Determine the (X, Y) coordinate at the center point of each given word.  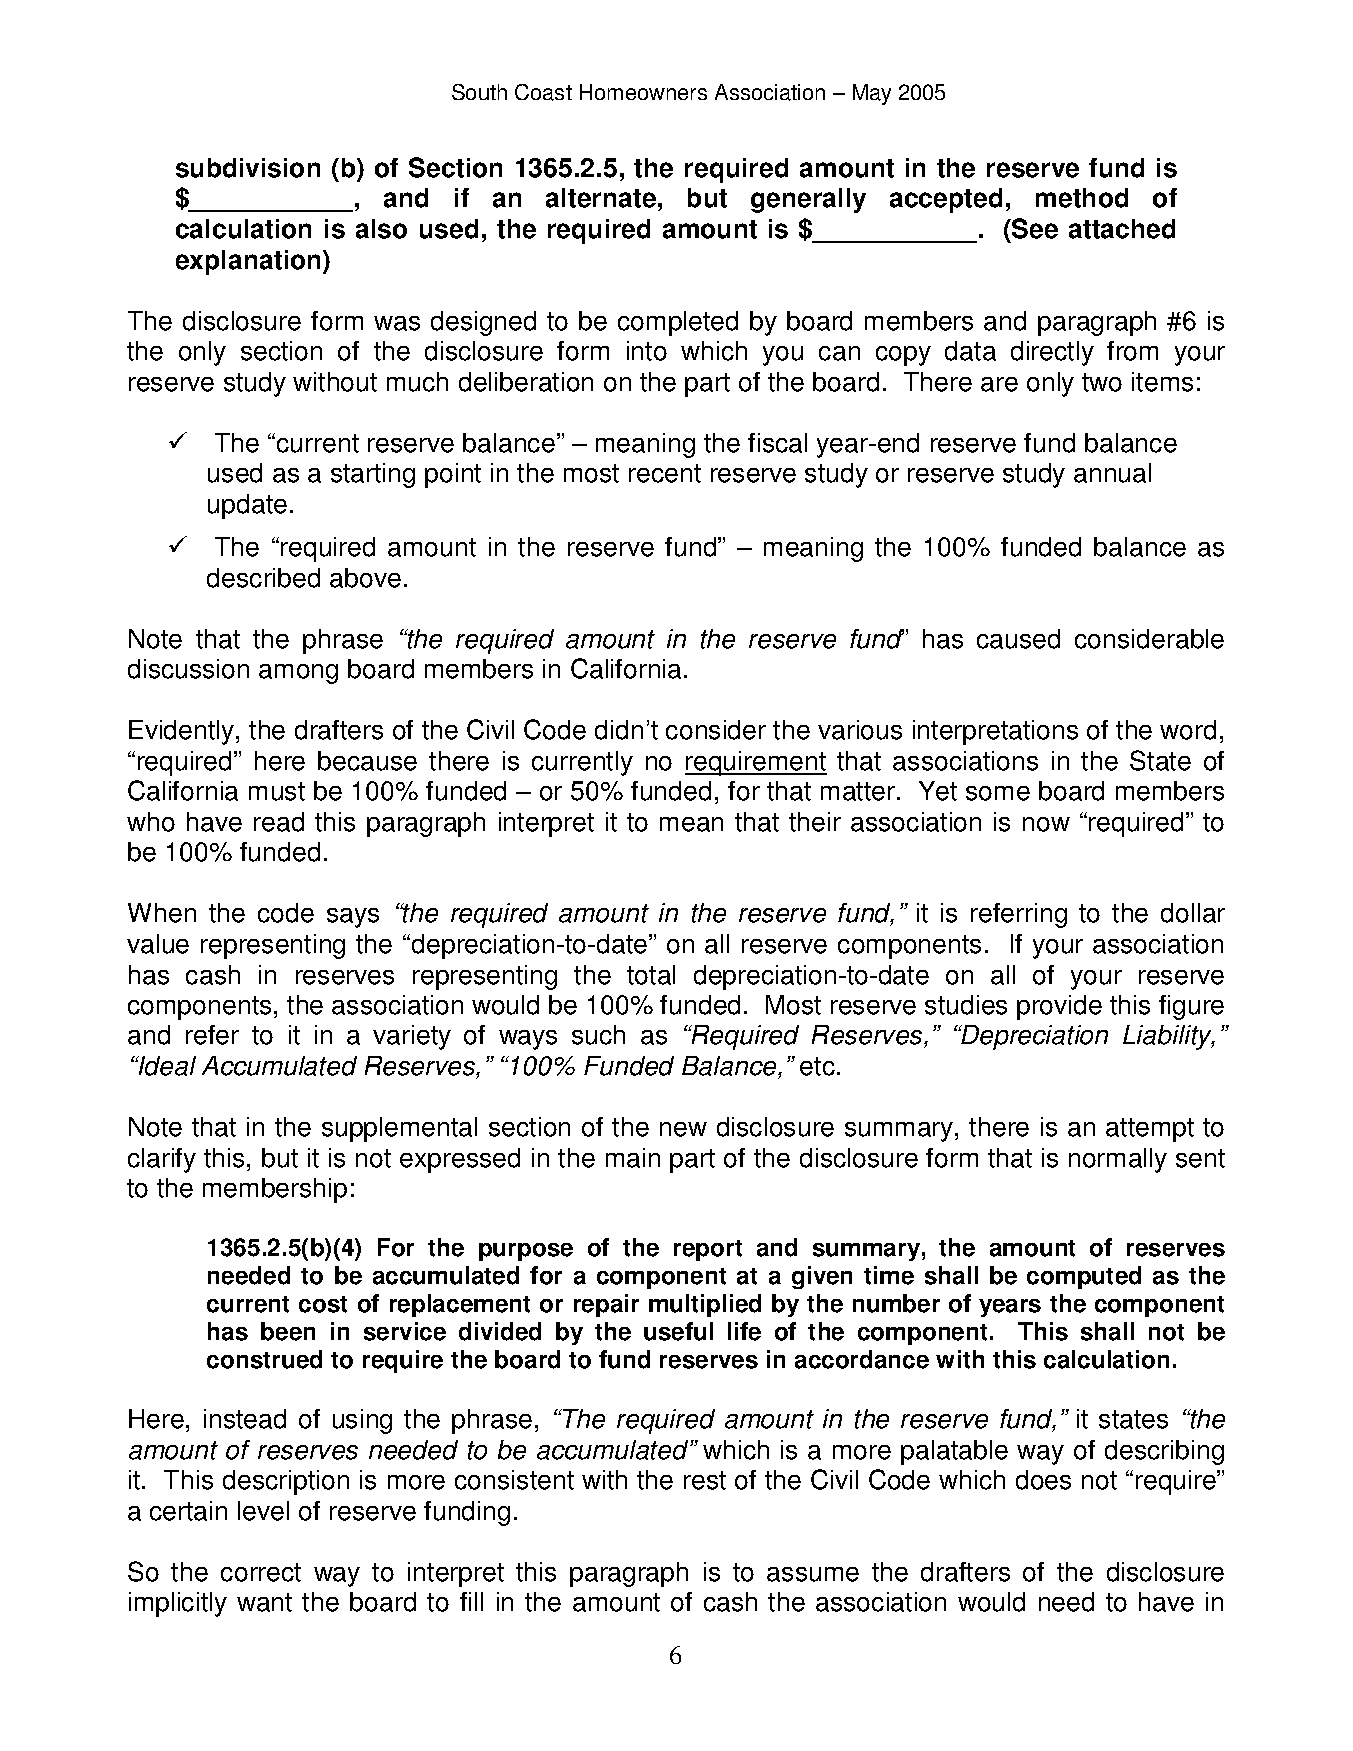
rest (705, 1480)
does (1043, 1480)
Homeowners (643, 92)
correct (261, 1572)
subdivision (248, 168)
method (1082, 198)
